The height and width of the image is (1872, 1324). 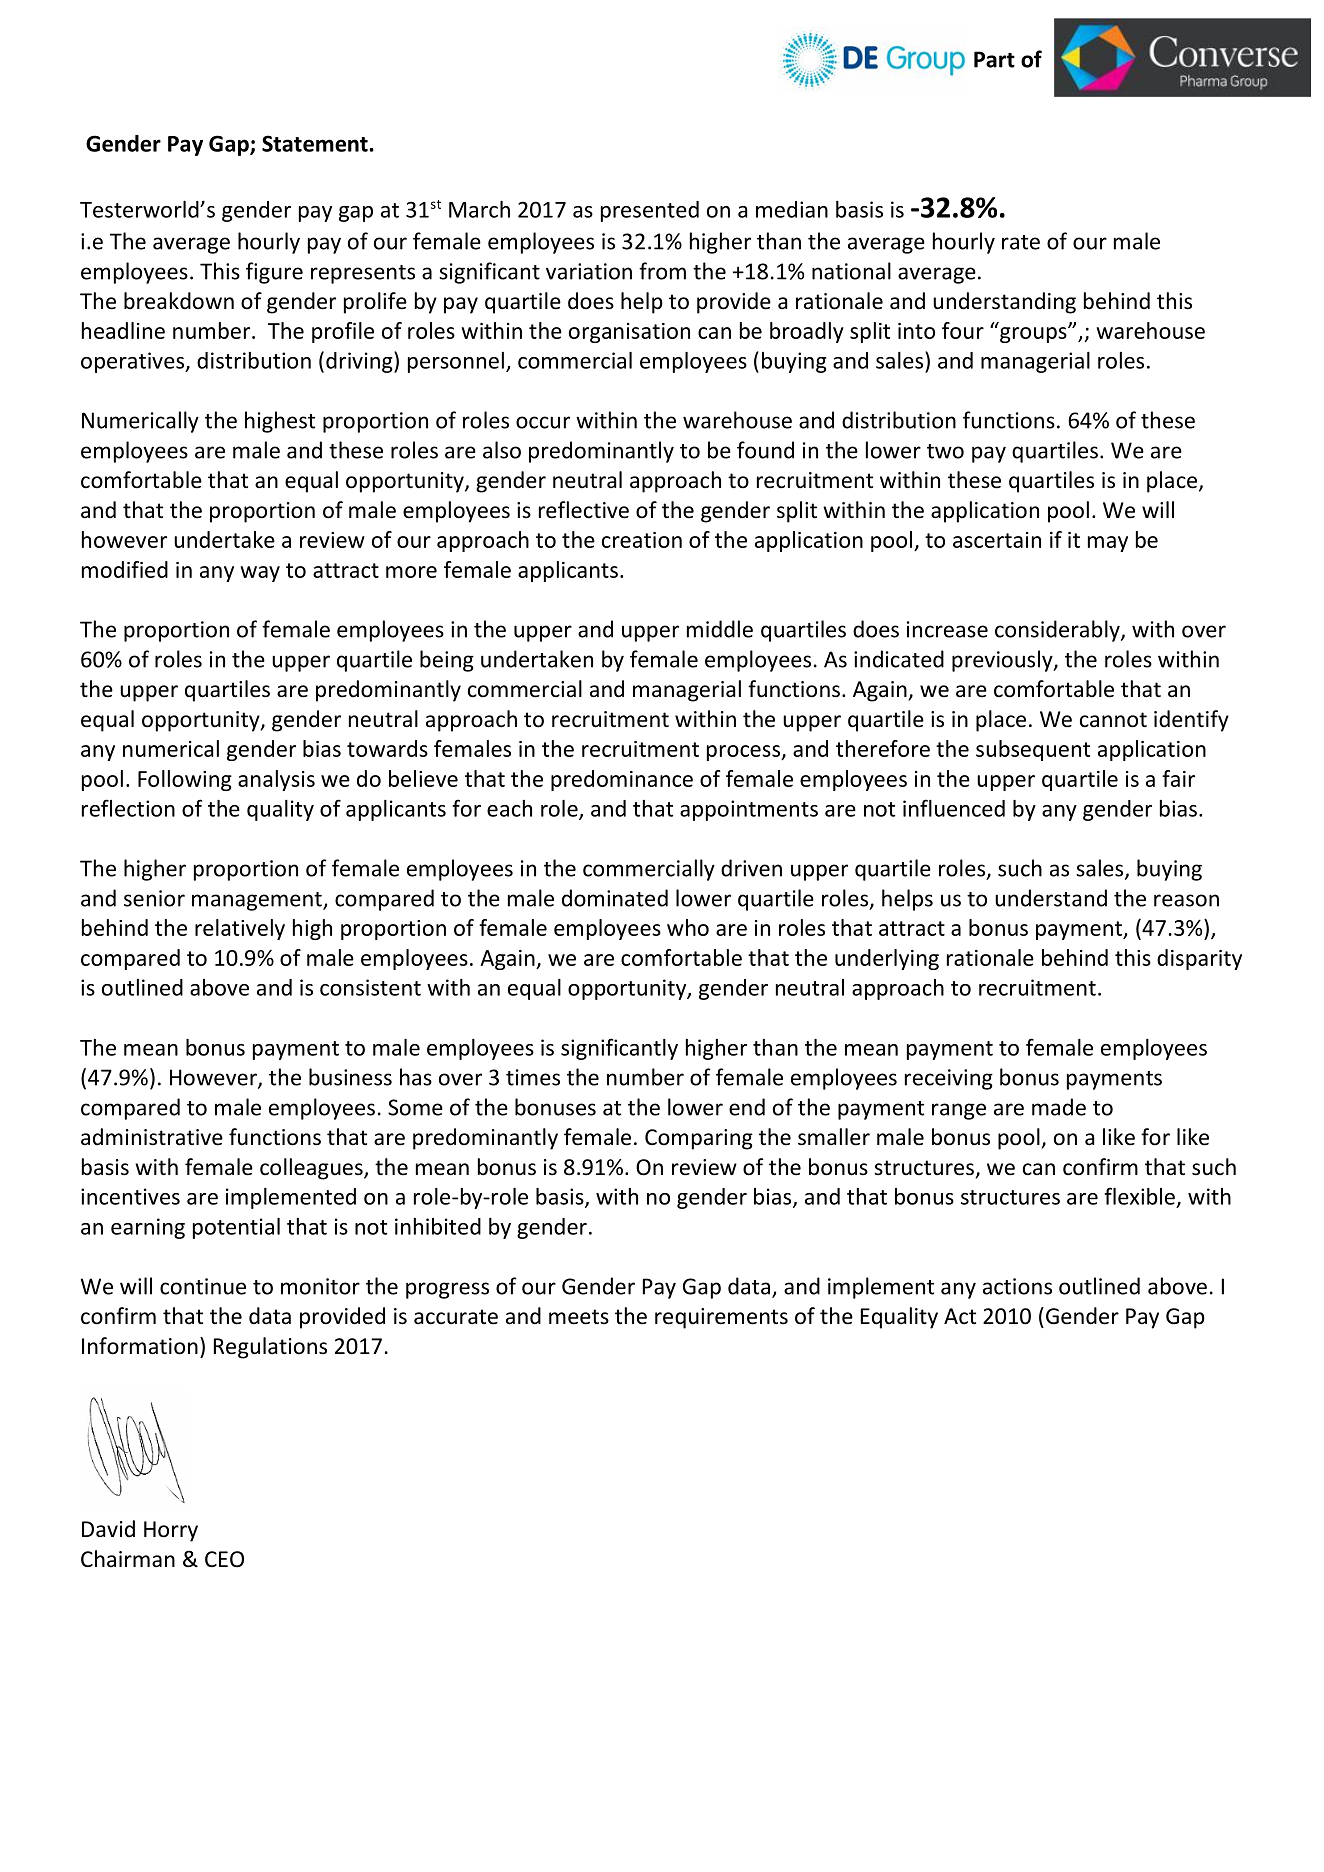 I want to click on CEO, so click(x=224, y=1559).
